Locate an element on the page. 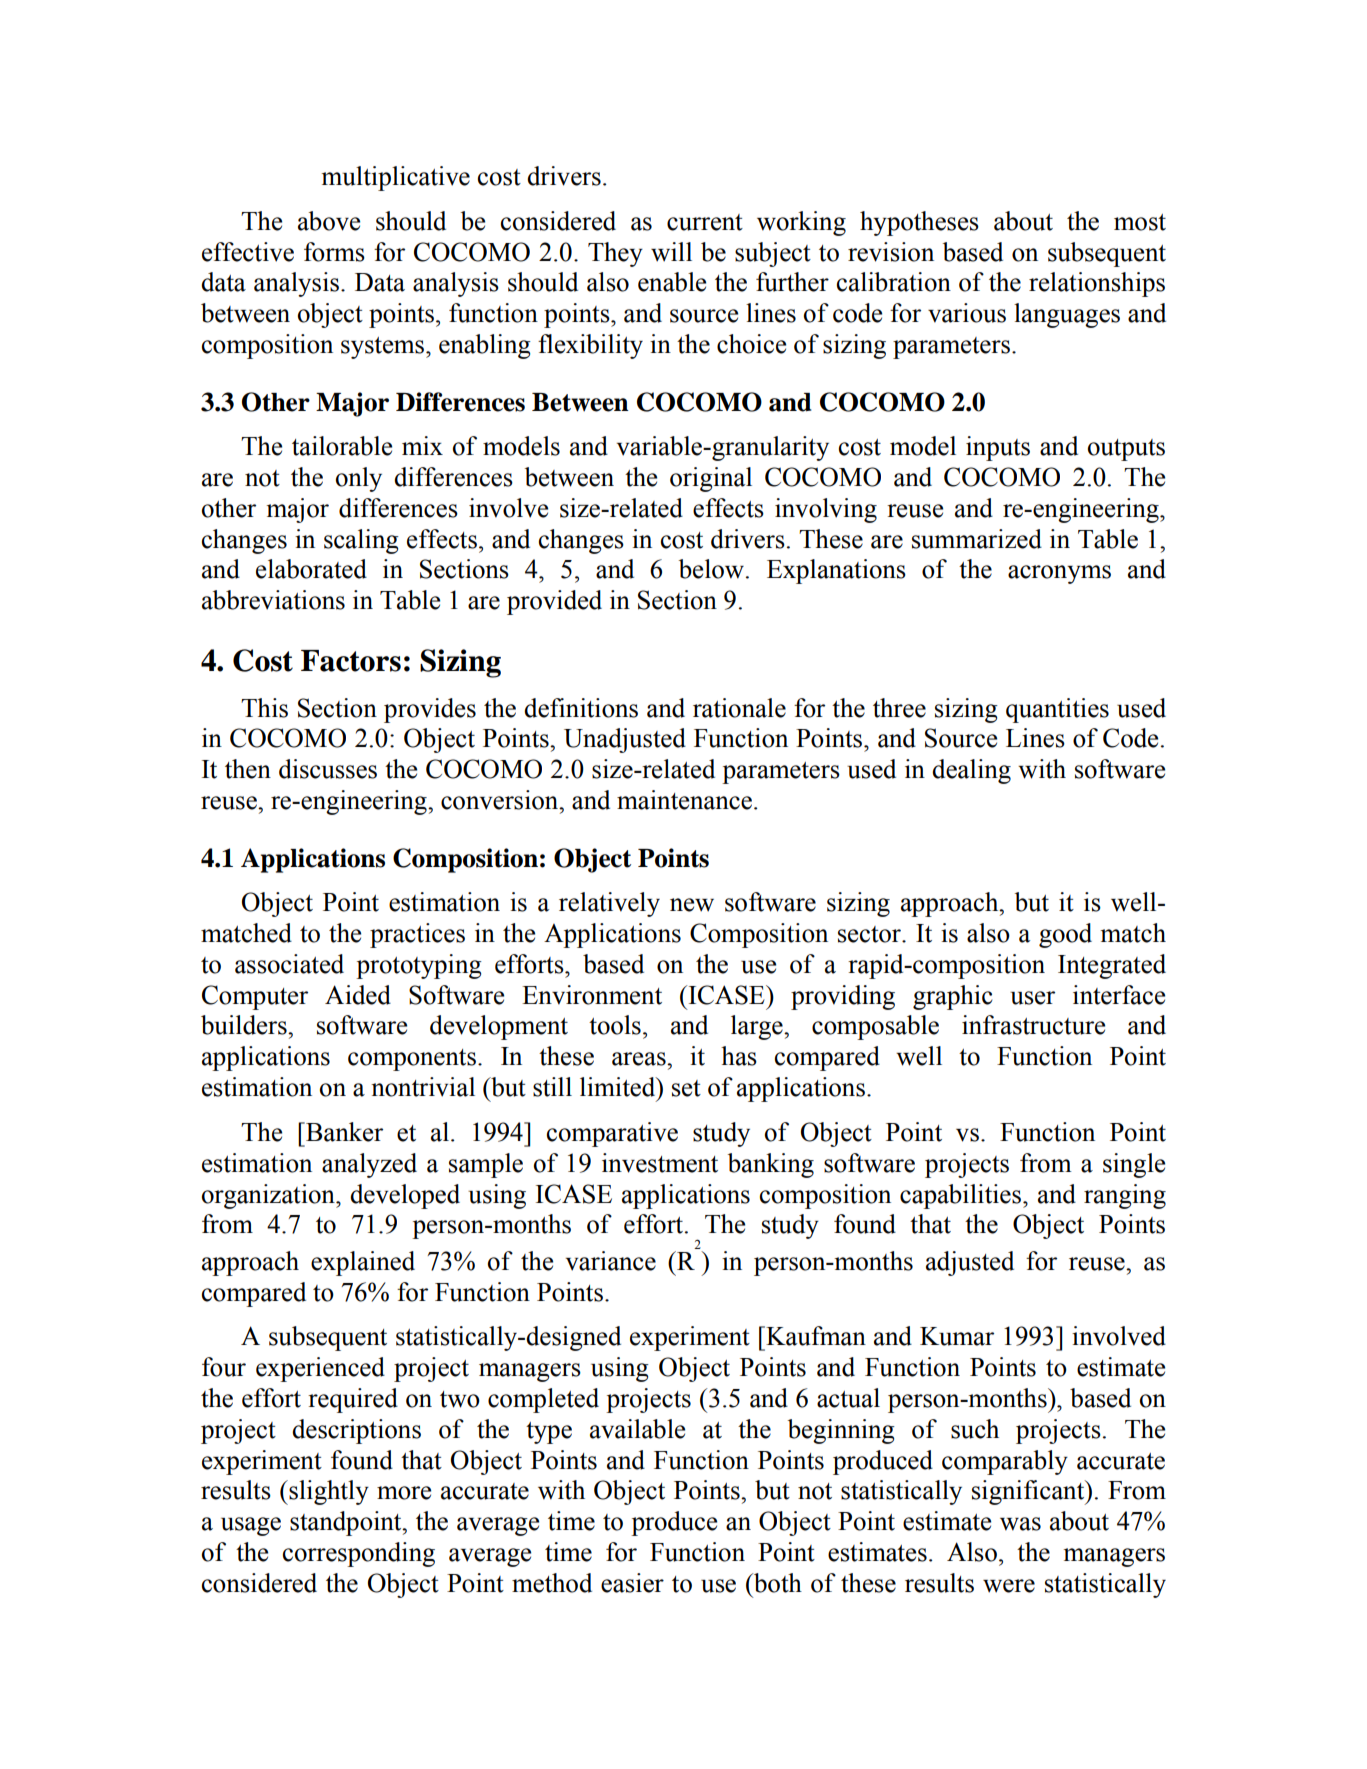 This page has width=1367, height=1769. relationships is located at coordinates (1097, 284).
